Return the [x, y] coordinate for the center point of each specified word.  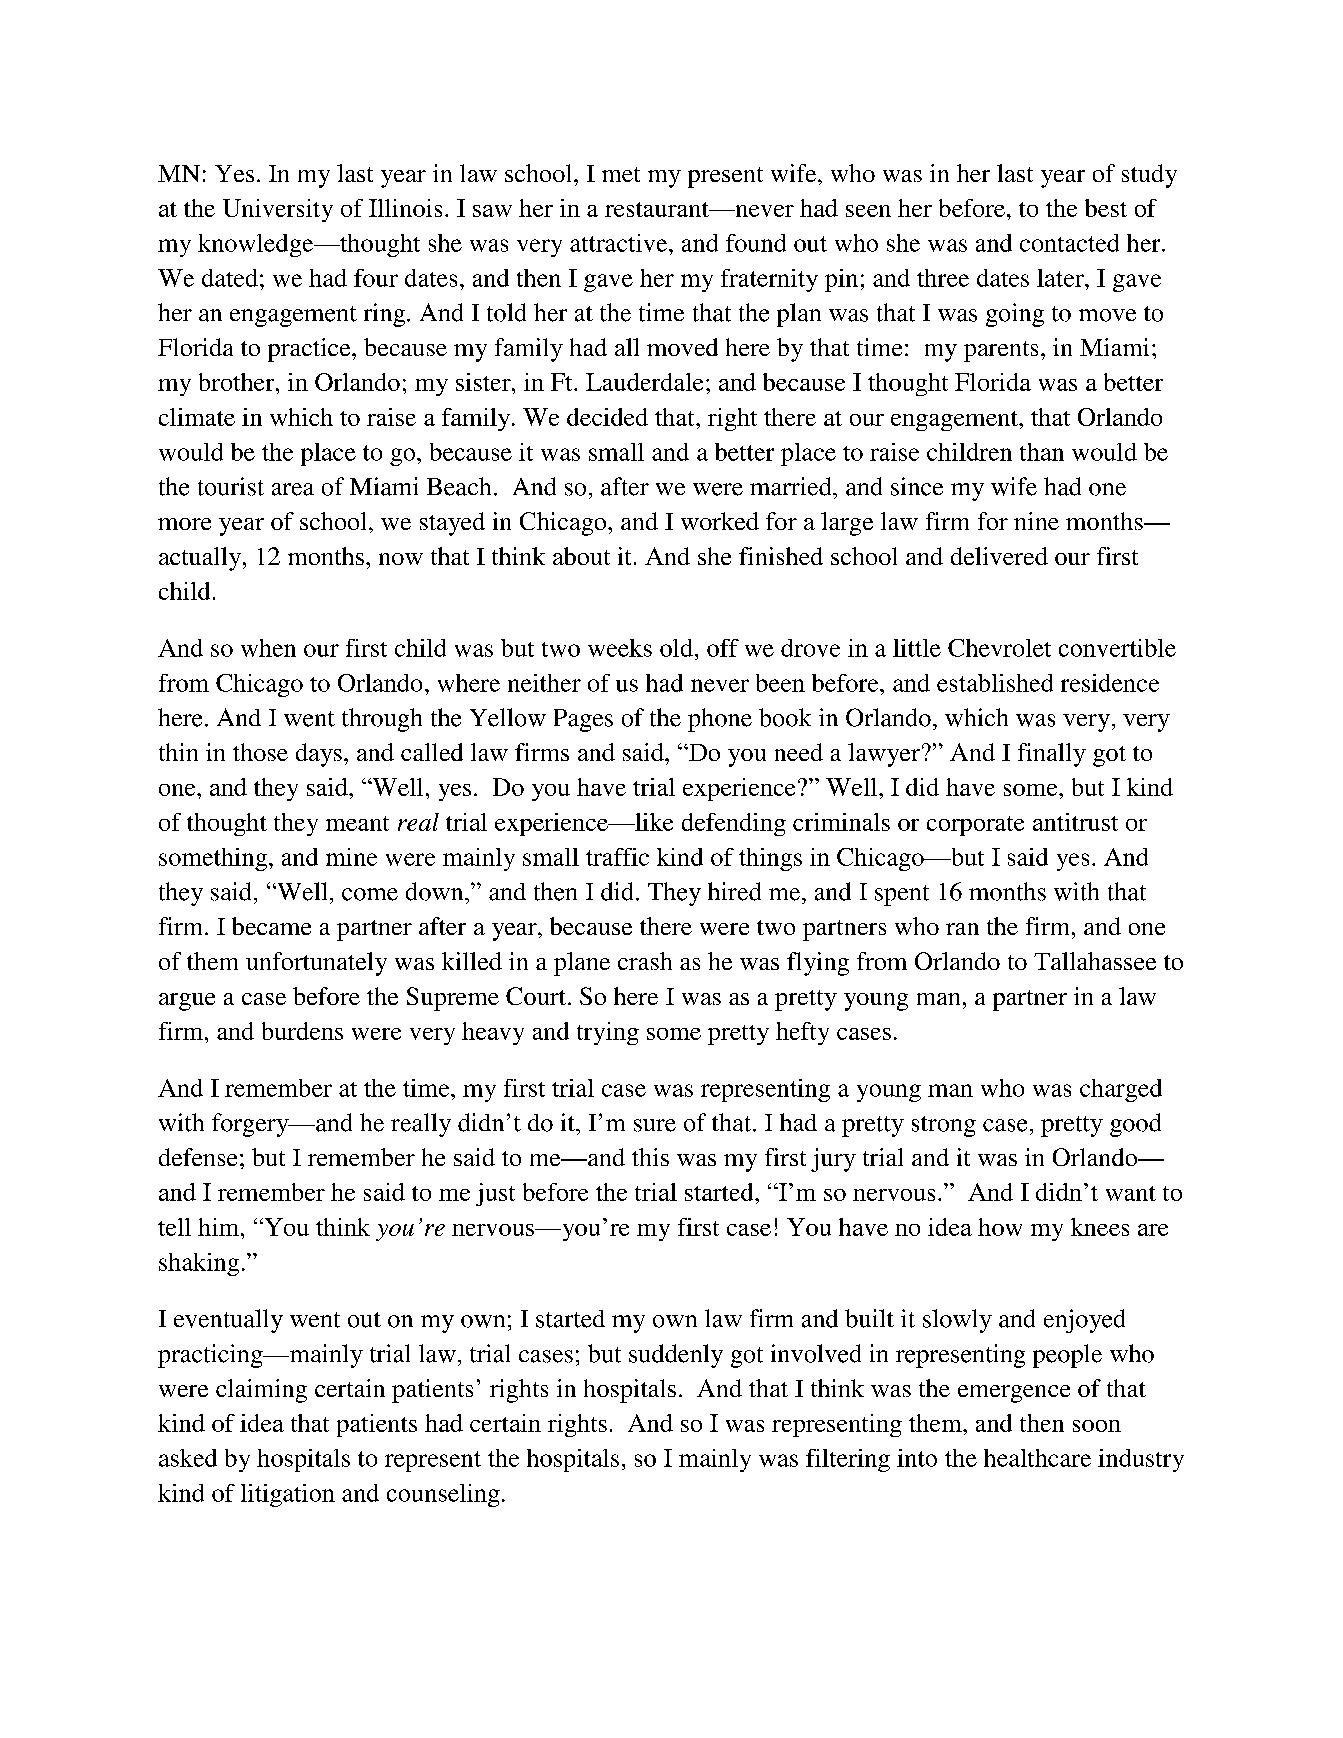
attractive [620, 243]
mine [351, 857]
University [278, 210]
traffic [617, 857]
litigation [288, 1495]
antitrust [1075, 822]
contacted [1069, 243]
